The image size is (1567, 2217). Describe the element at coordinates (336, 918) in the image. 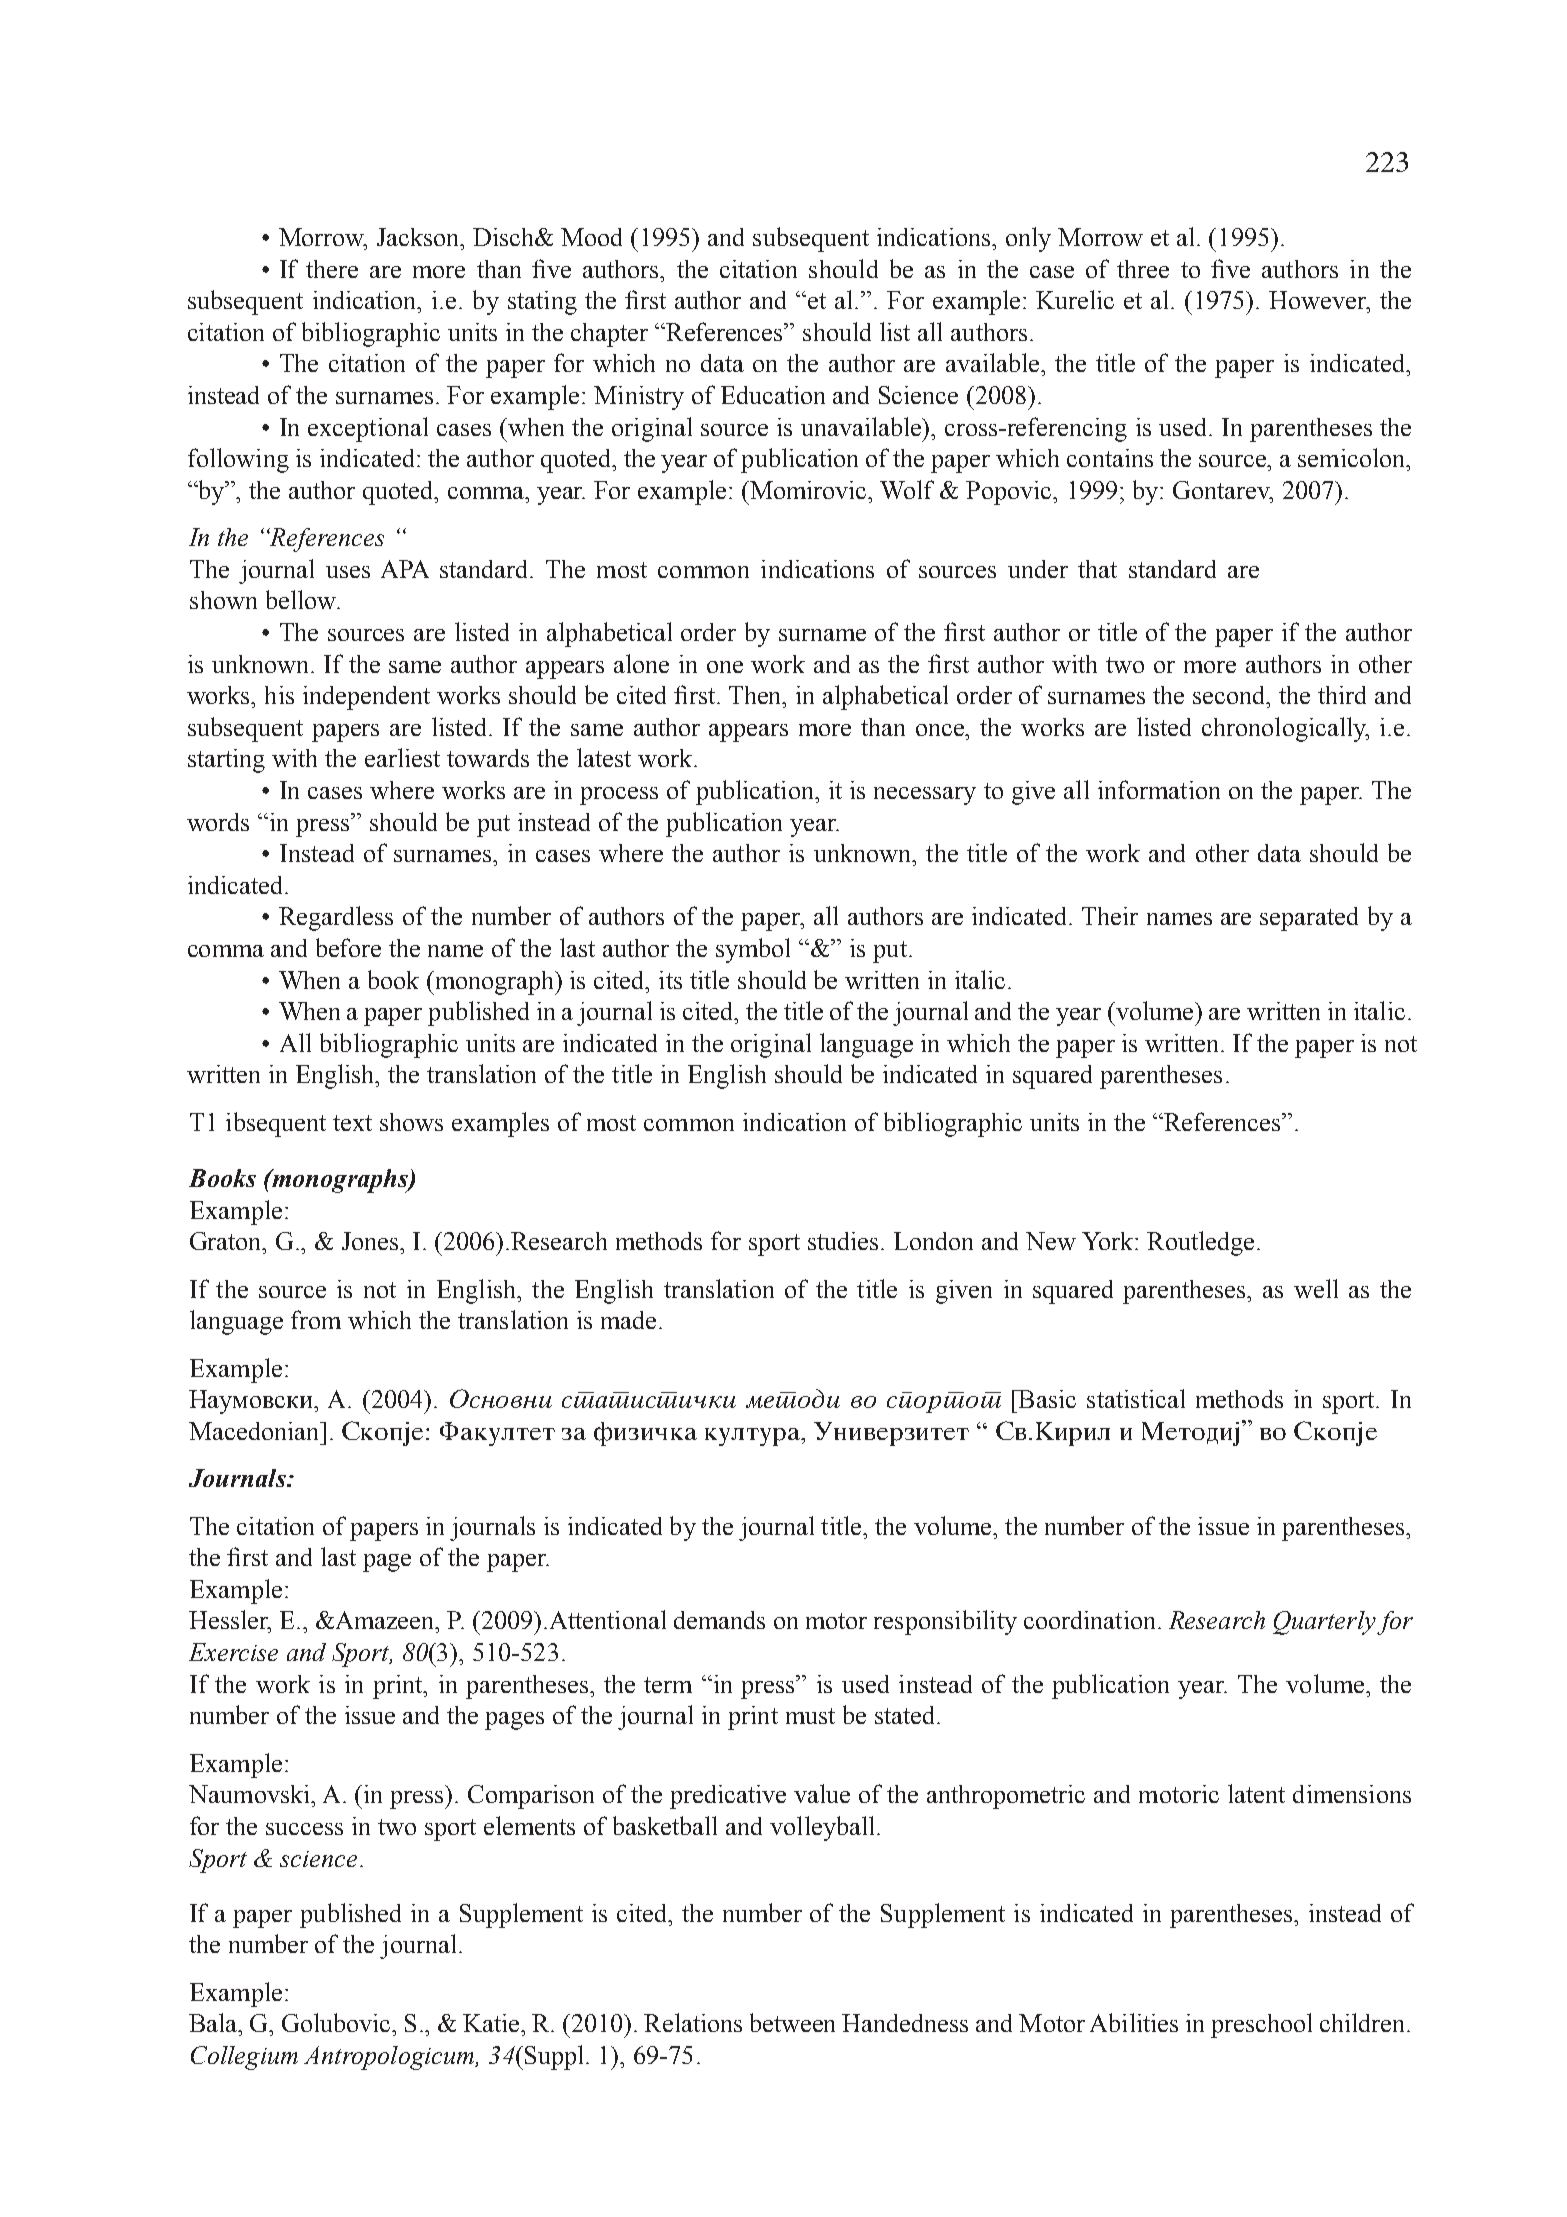

I see `Regardless` at that location.
